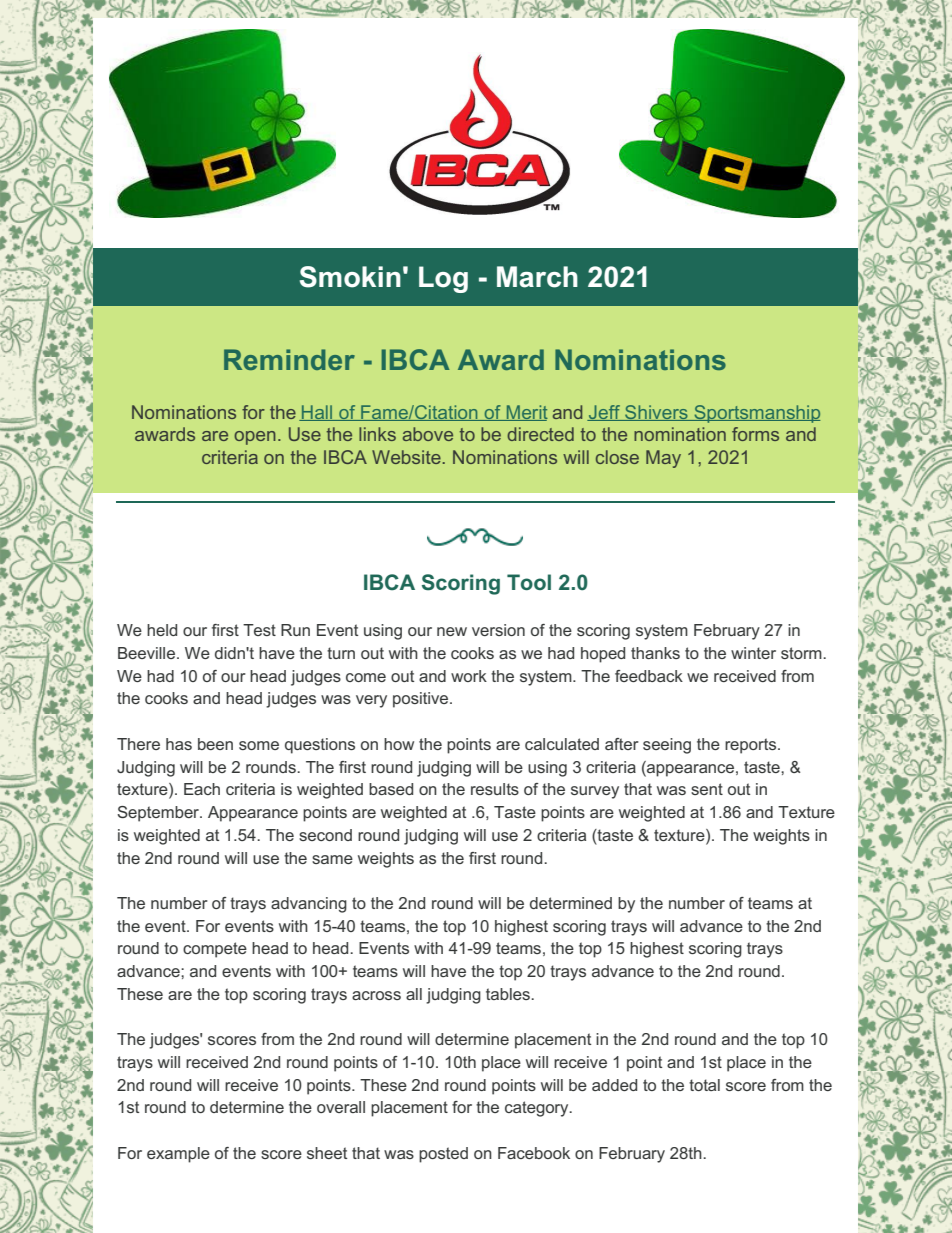 Image resolution: width=952 pixels, height=1233 pixels. Describe the element at coordinates (756, 414) in the screenshot. I see `Sportsmanship` at that location.
